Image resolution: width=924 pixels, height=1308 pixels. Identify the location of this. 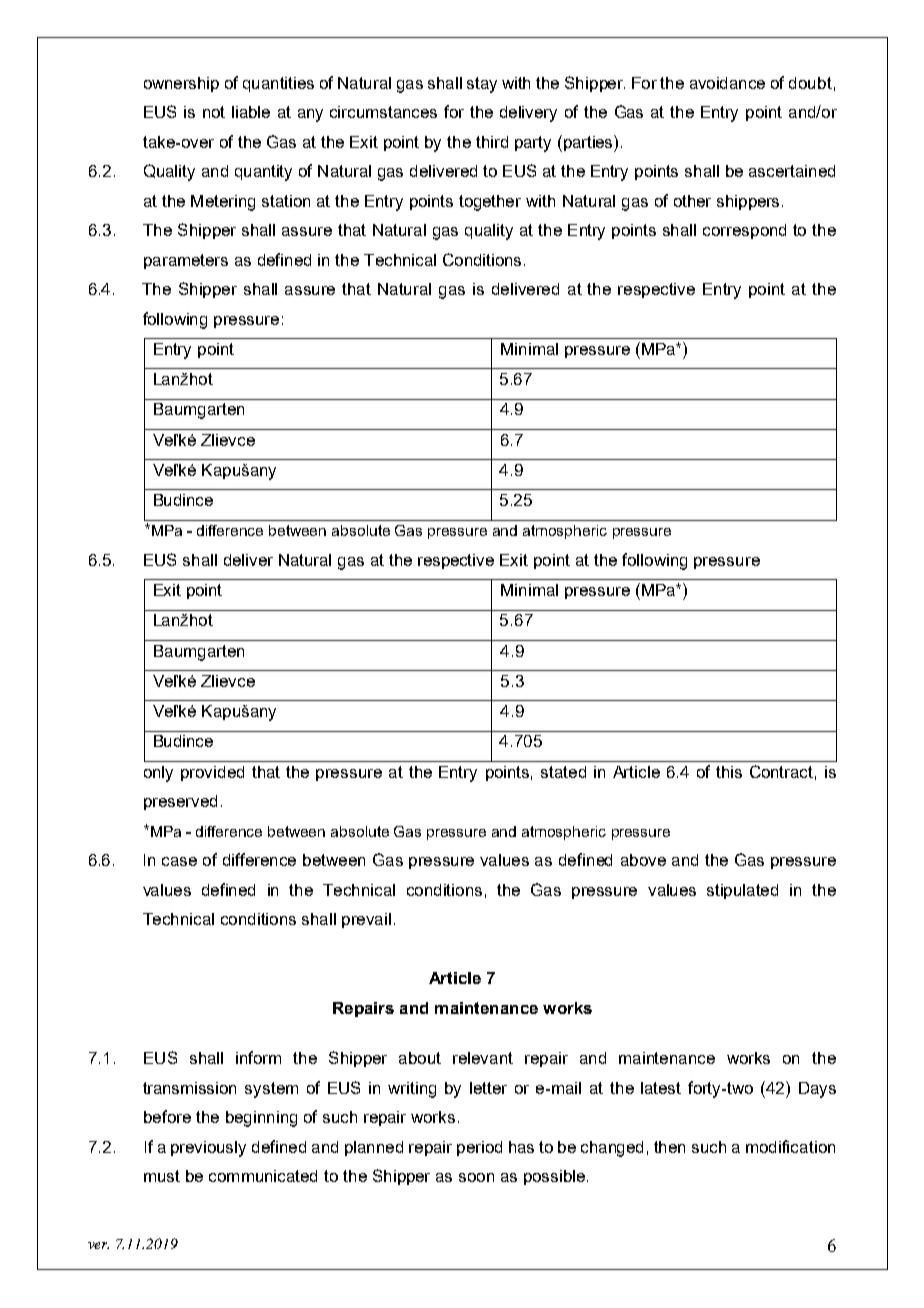
(729, 772).
